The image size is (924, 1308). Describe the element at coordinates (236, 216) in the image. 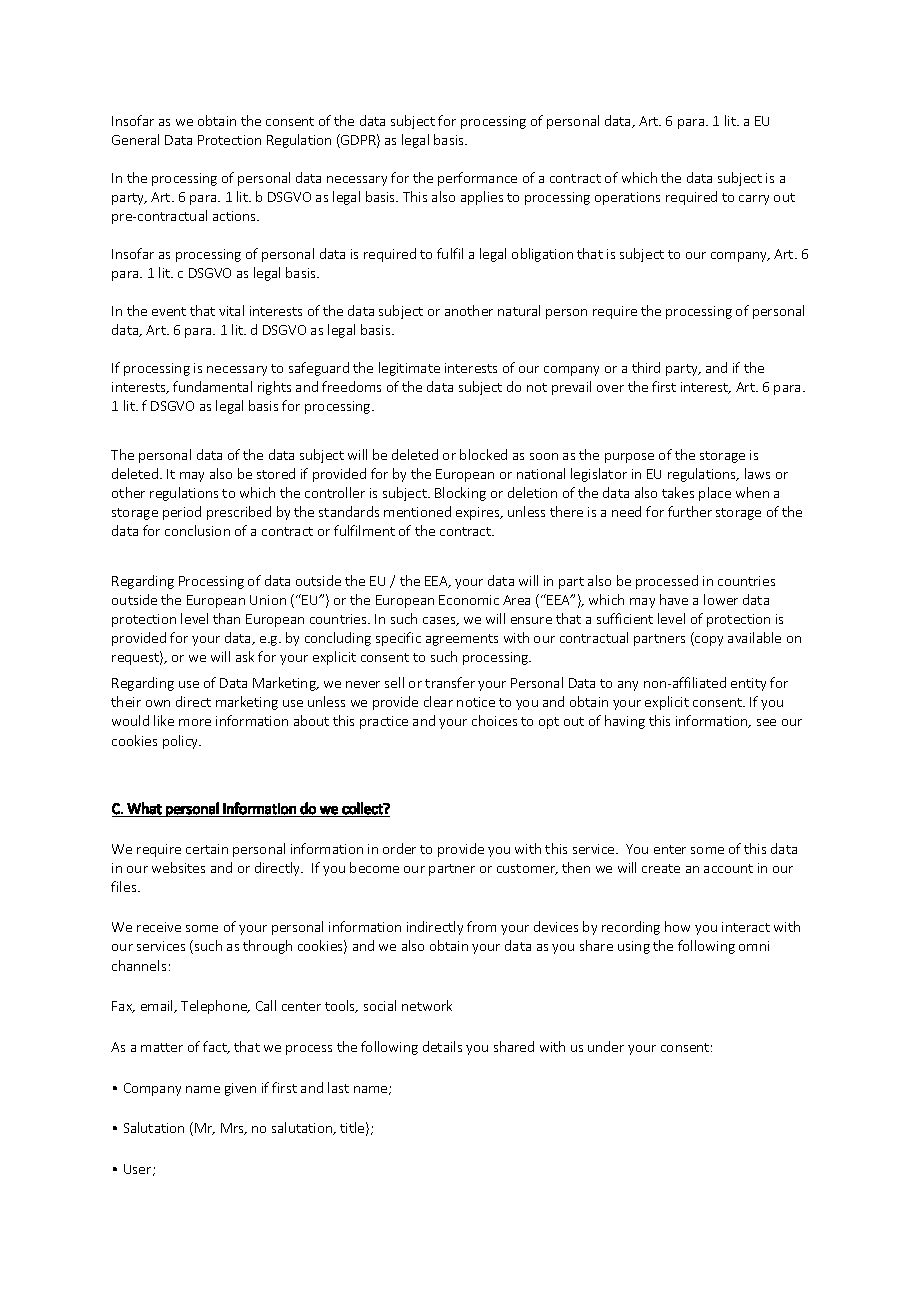

I see `actions` at that location.
